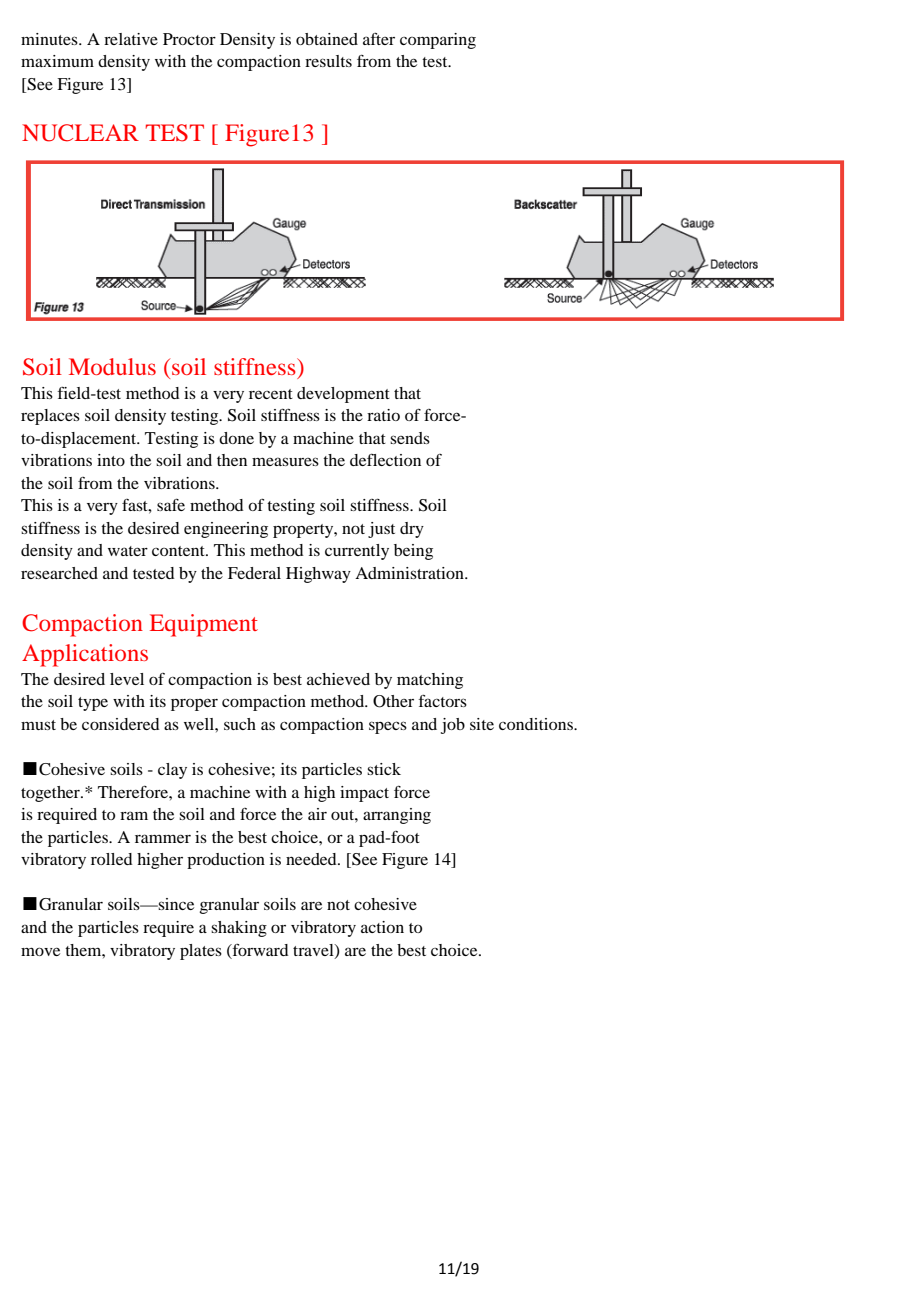 This screenshot has width=924, height=1308. What do you see at coordinates (438, 41) in the screenshot?
I see `comparing` at bounding box center [438, 41].
